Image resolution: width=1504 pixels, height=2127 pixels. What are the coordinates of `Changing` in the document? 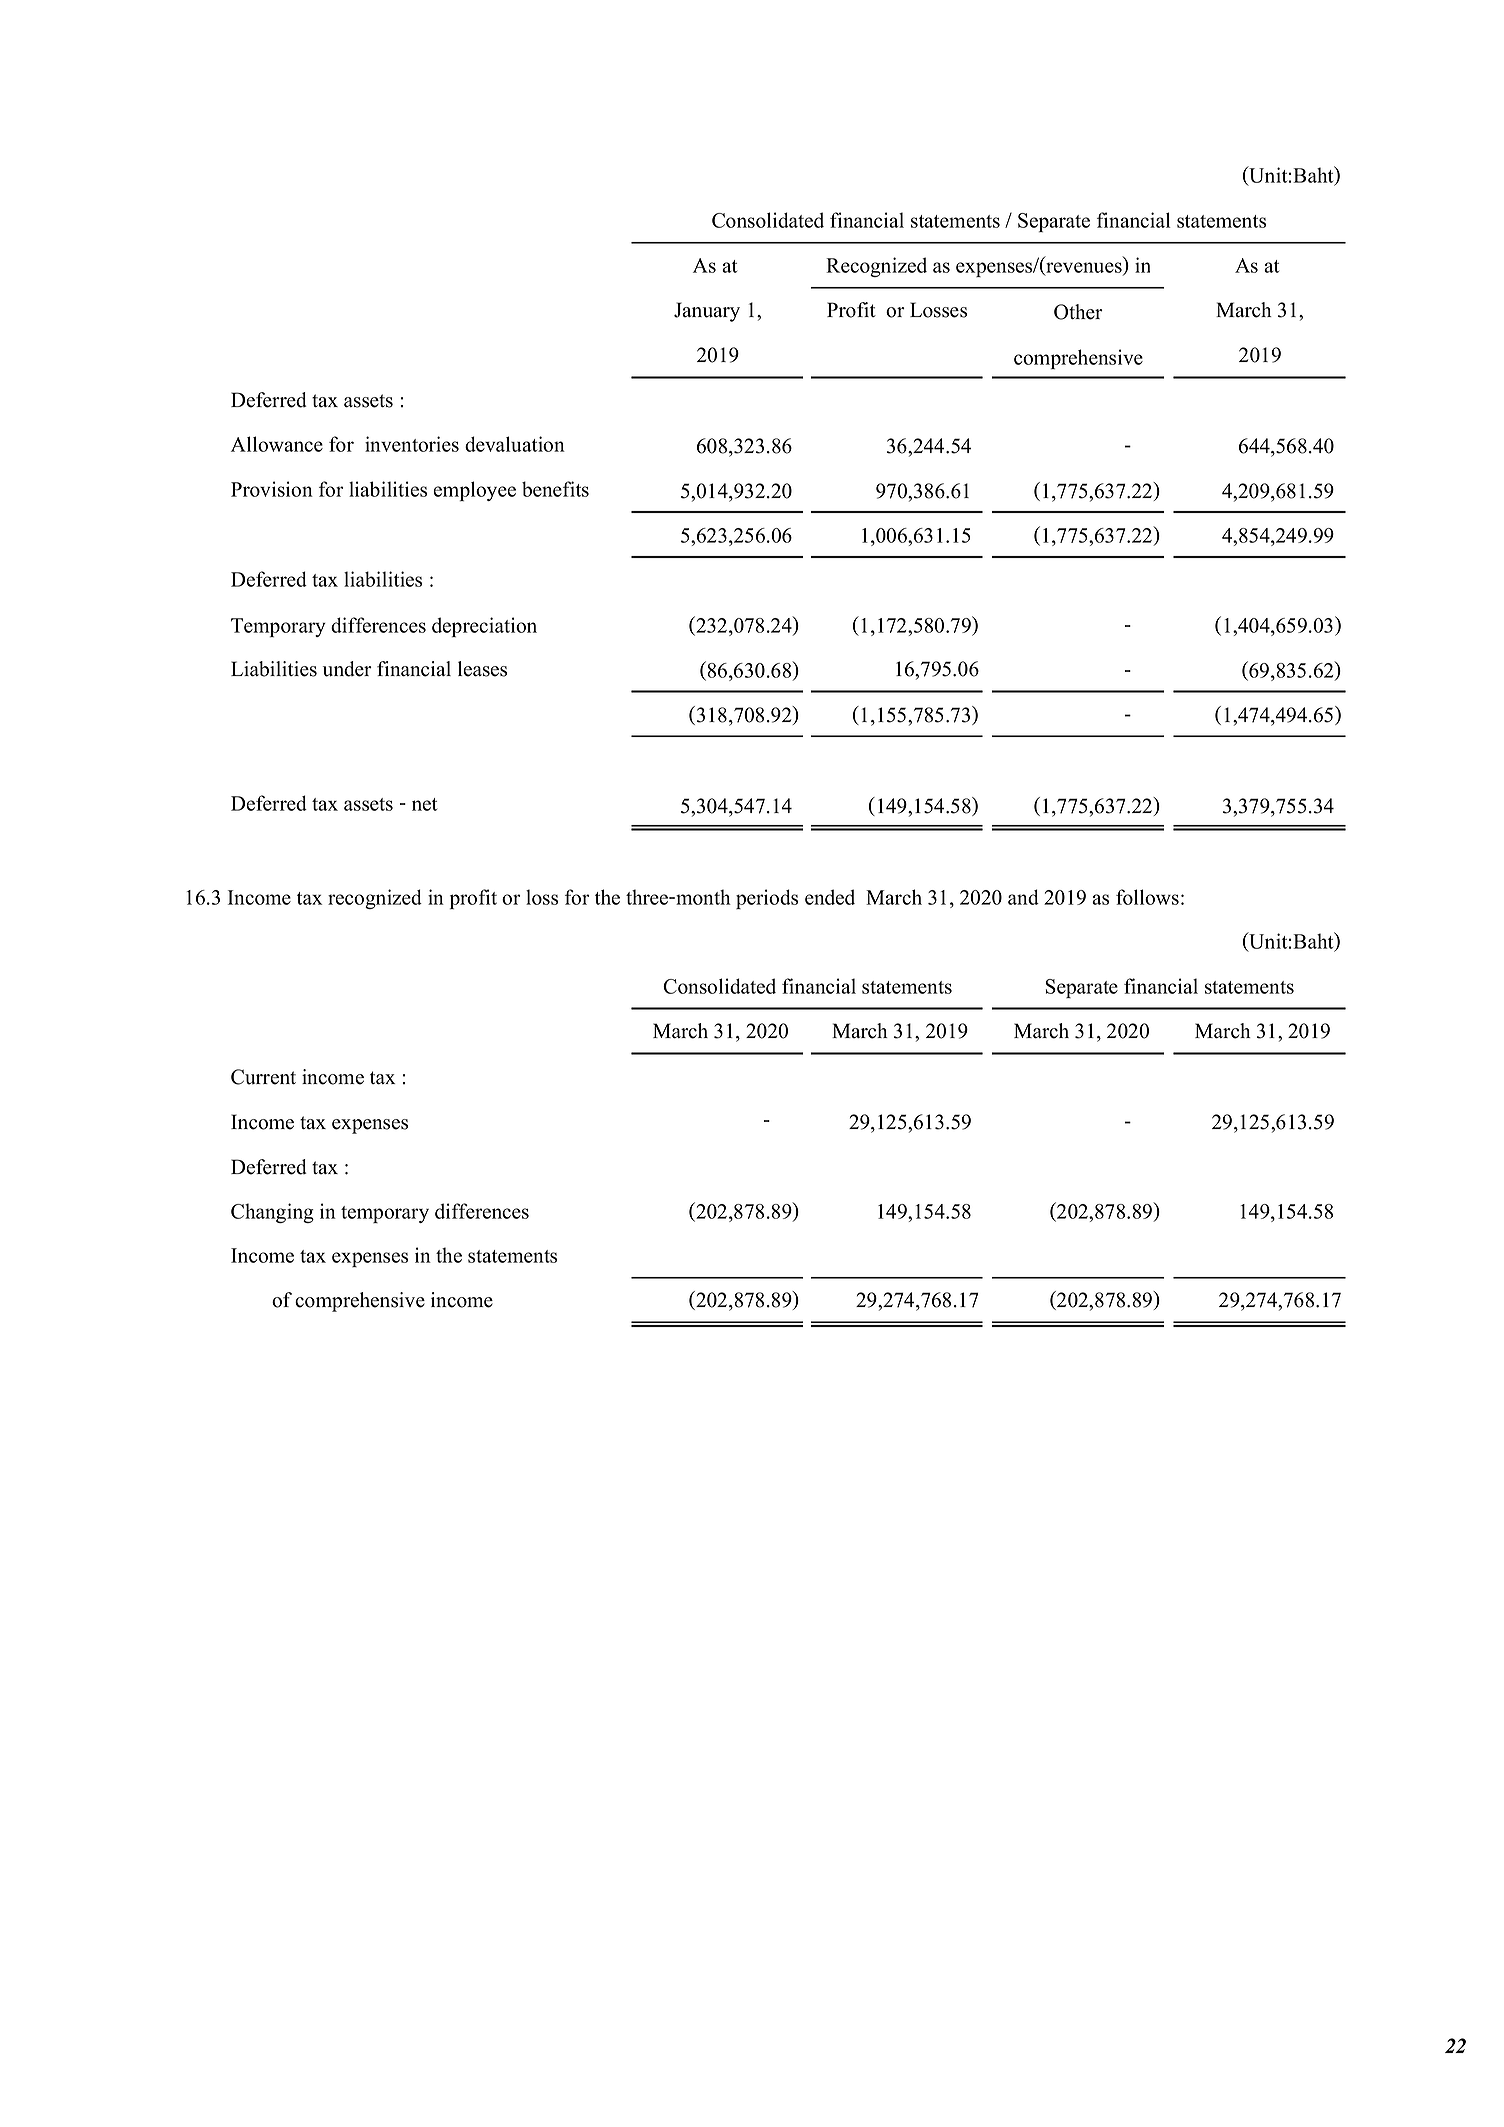 It's located at (272, 1213).
